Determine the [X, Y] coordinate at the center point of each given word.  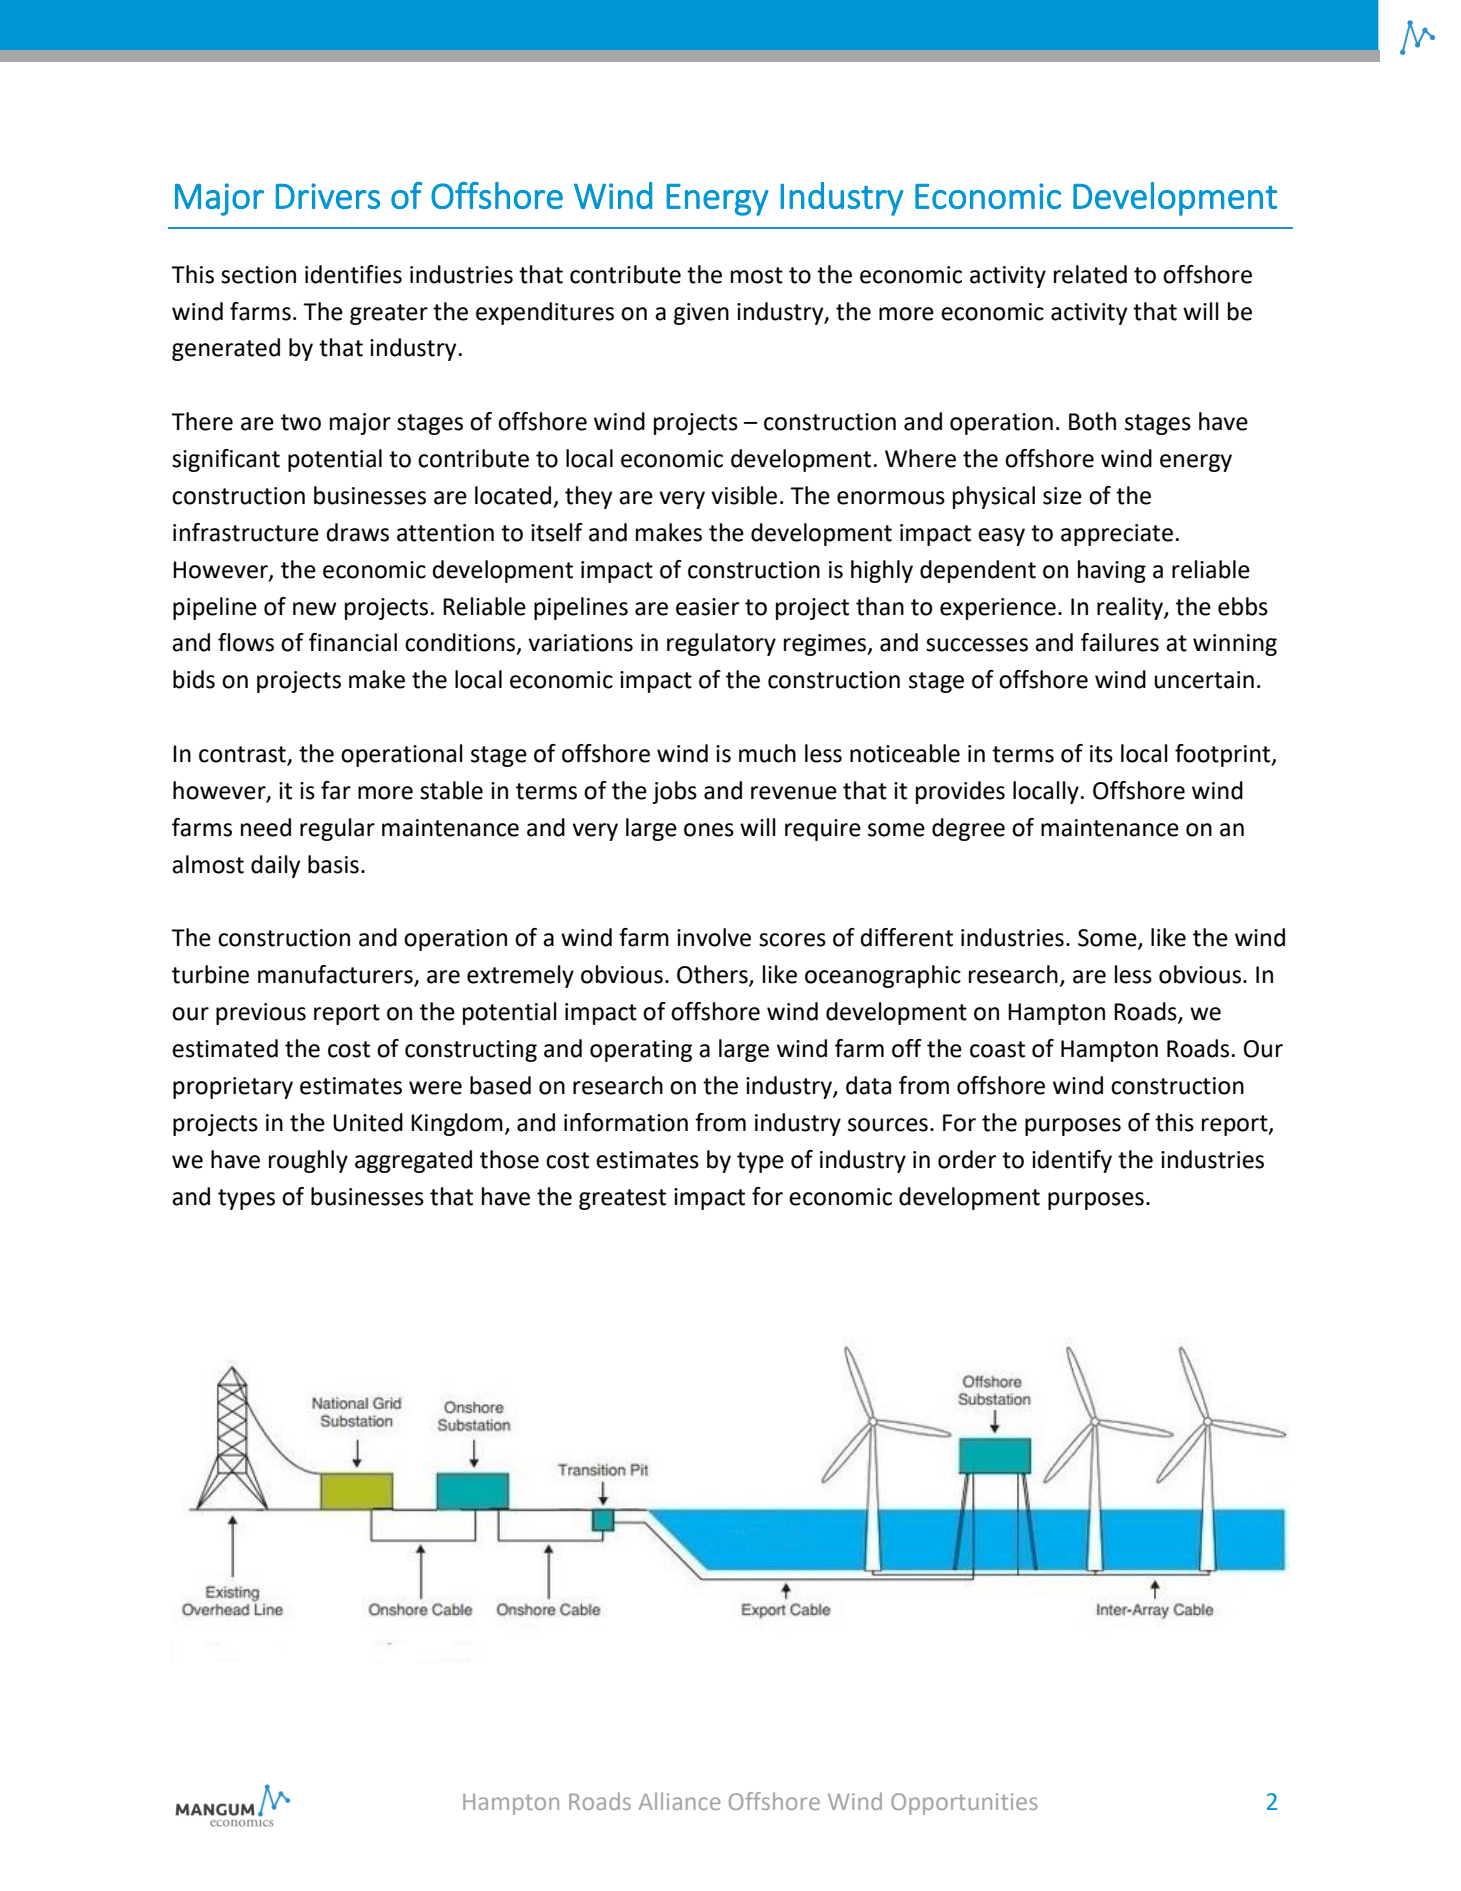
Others [713, 975]
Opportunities [964, 1804]
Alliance [679, 1801]
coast [997, 1049]
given [701, 314]
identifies [353, 274]
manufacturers [336, 975]
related [1090, 274]
